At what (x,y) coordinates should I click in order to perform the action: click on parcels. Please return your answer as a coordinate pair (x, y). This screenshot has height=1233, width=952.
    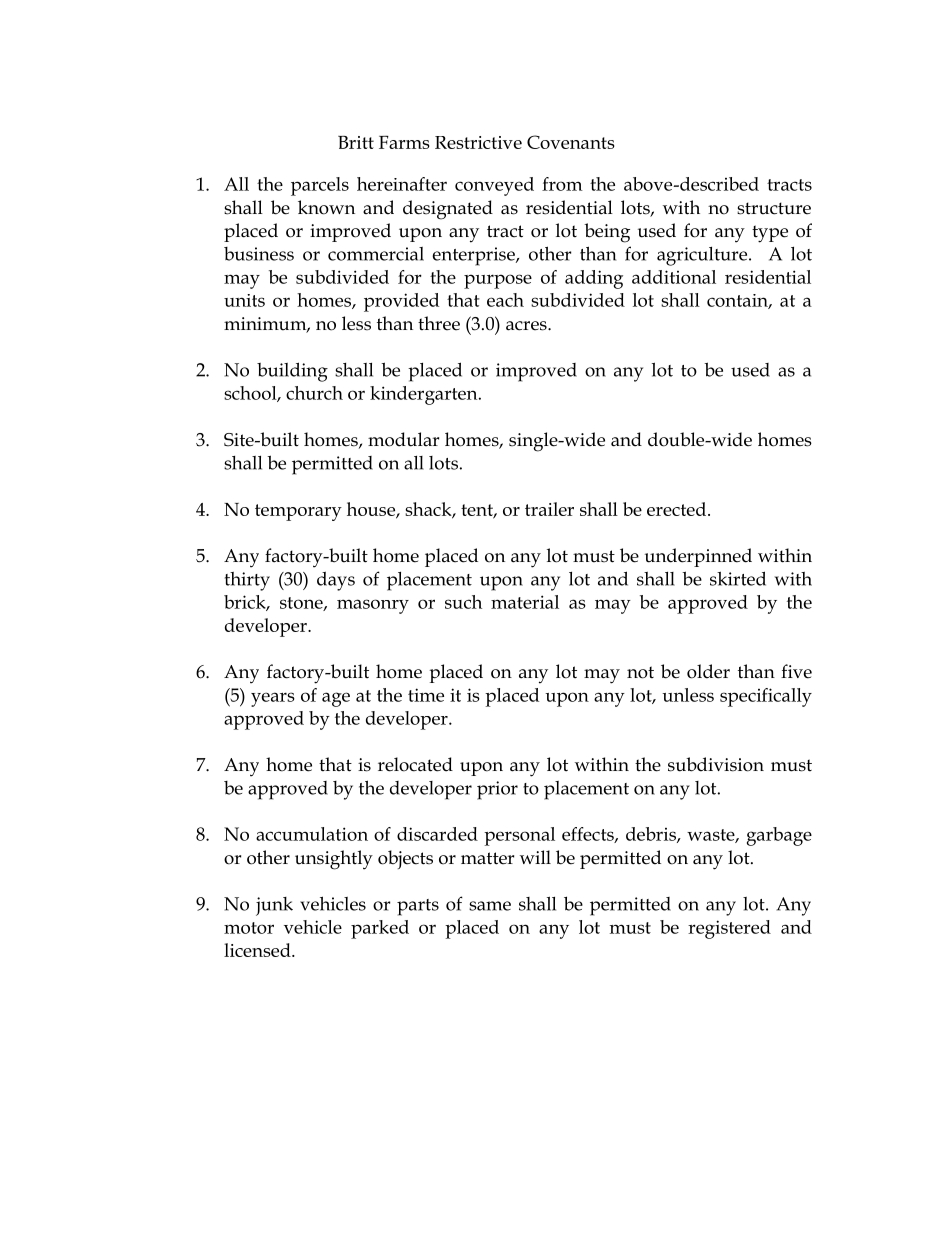
    Looking at the image, I should click on (320, 186).
